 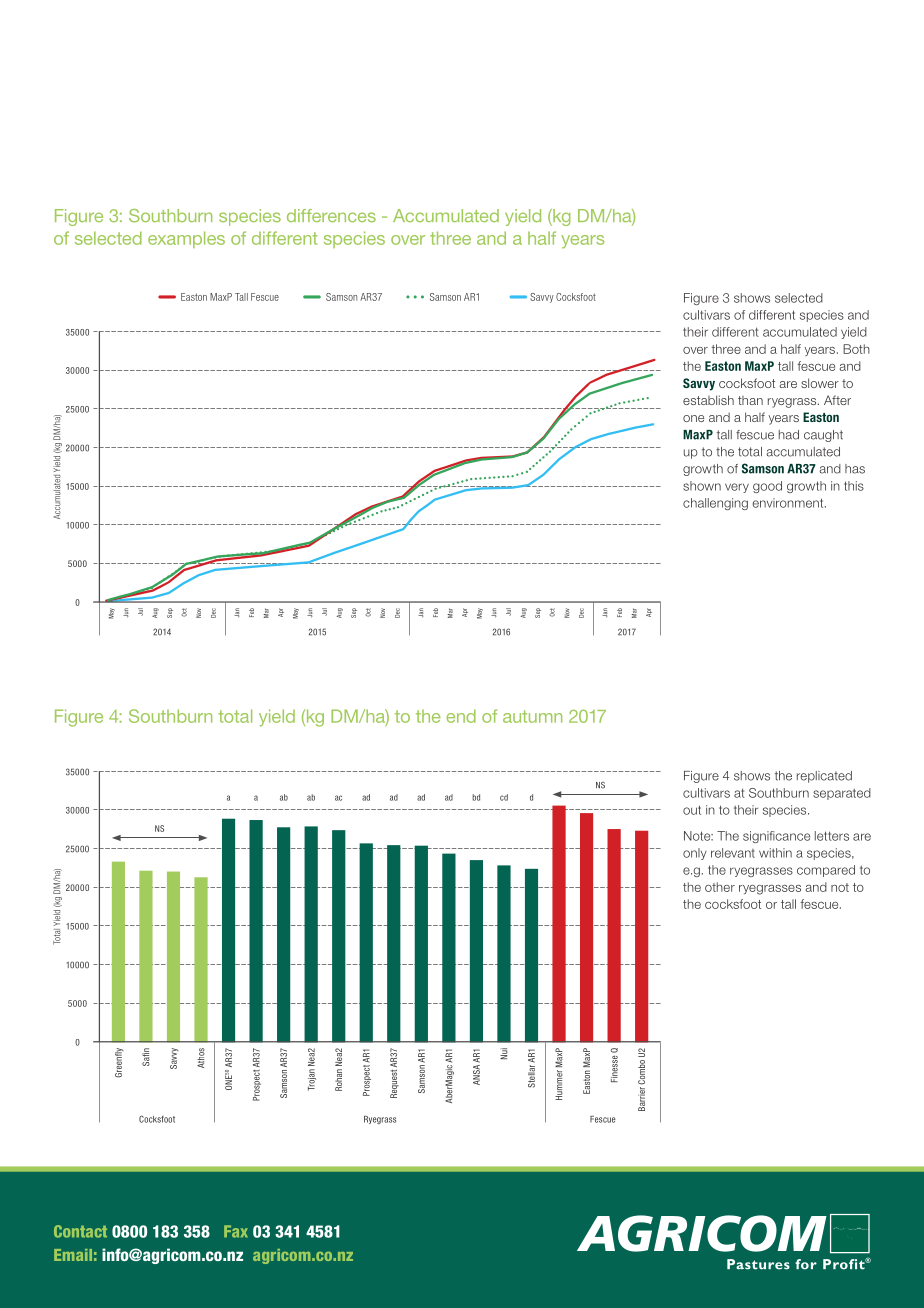 I want to click on Fax, so click(x=236, y=1231).
